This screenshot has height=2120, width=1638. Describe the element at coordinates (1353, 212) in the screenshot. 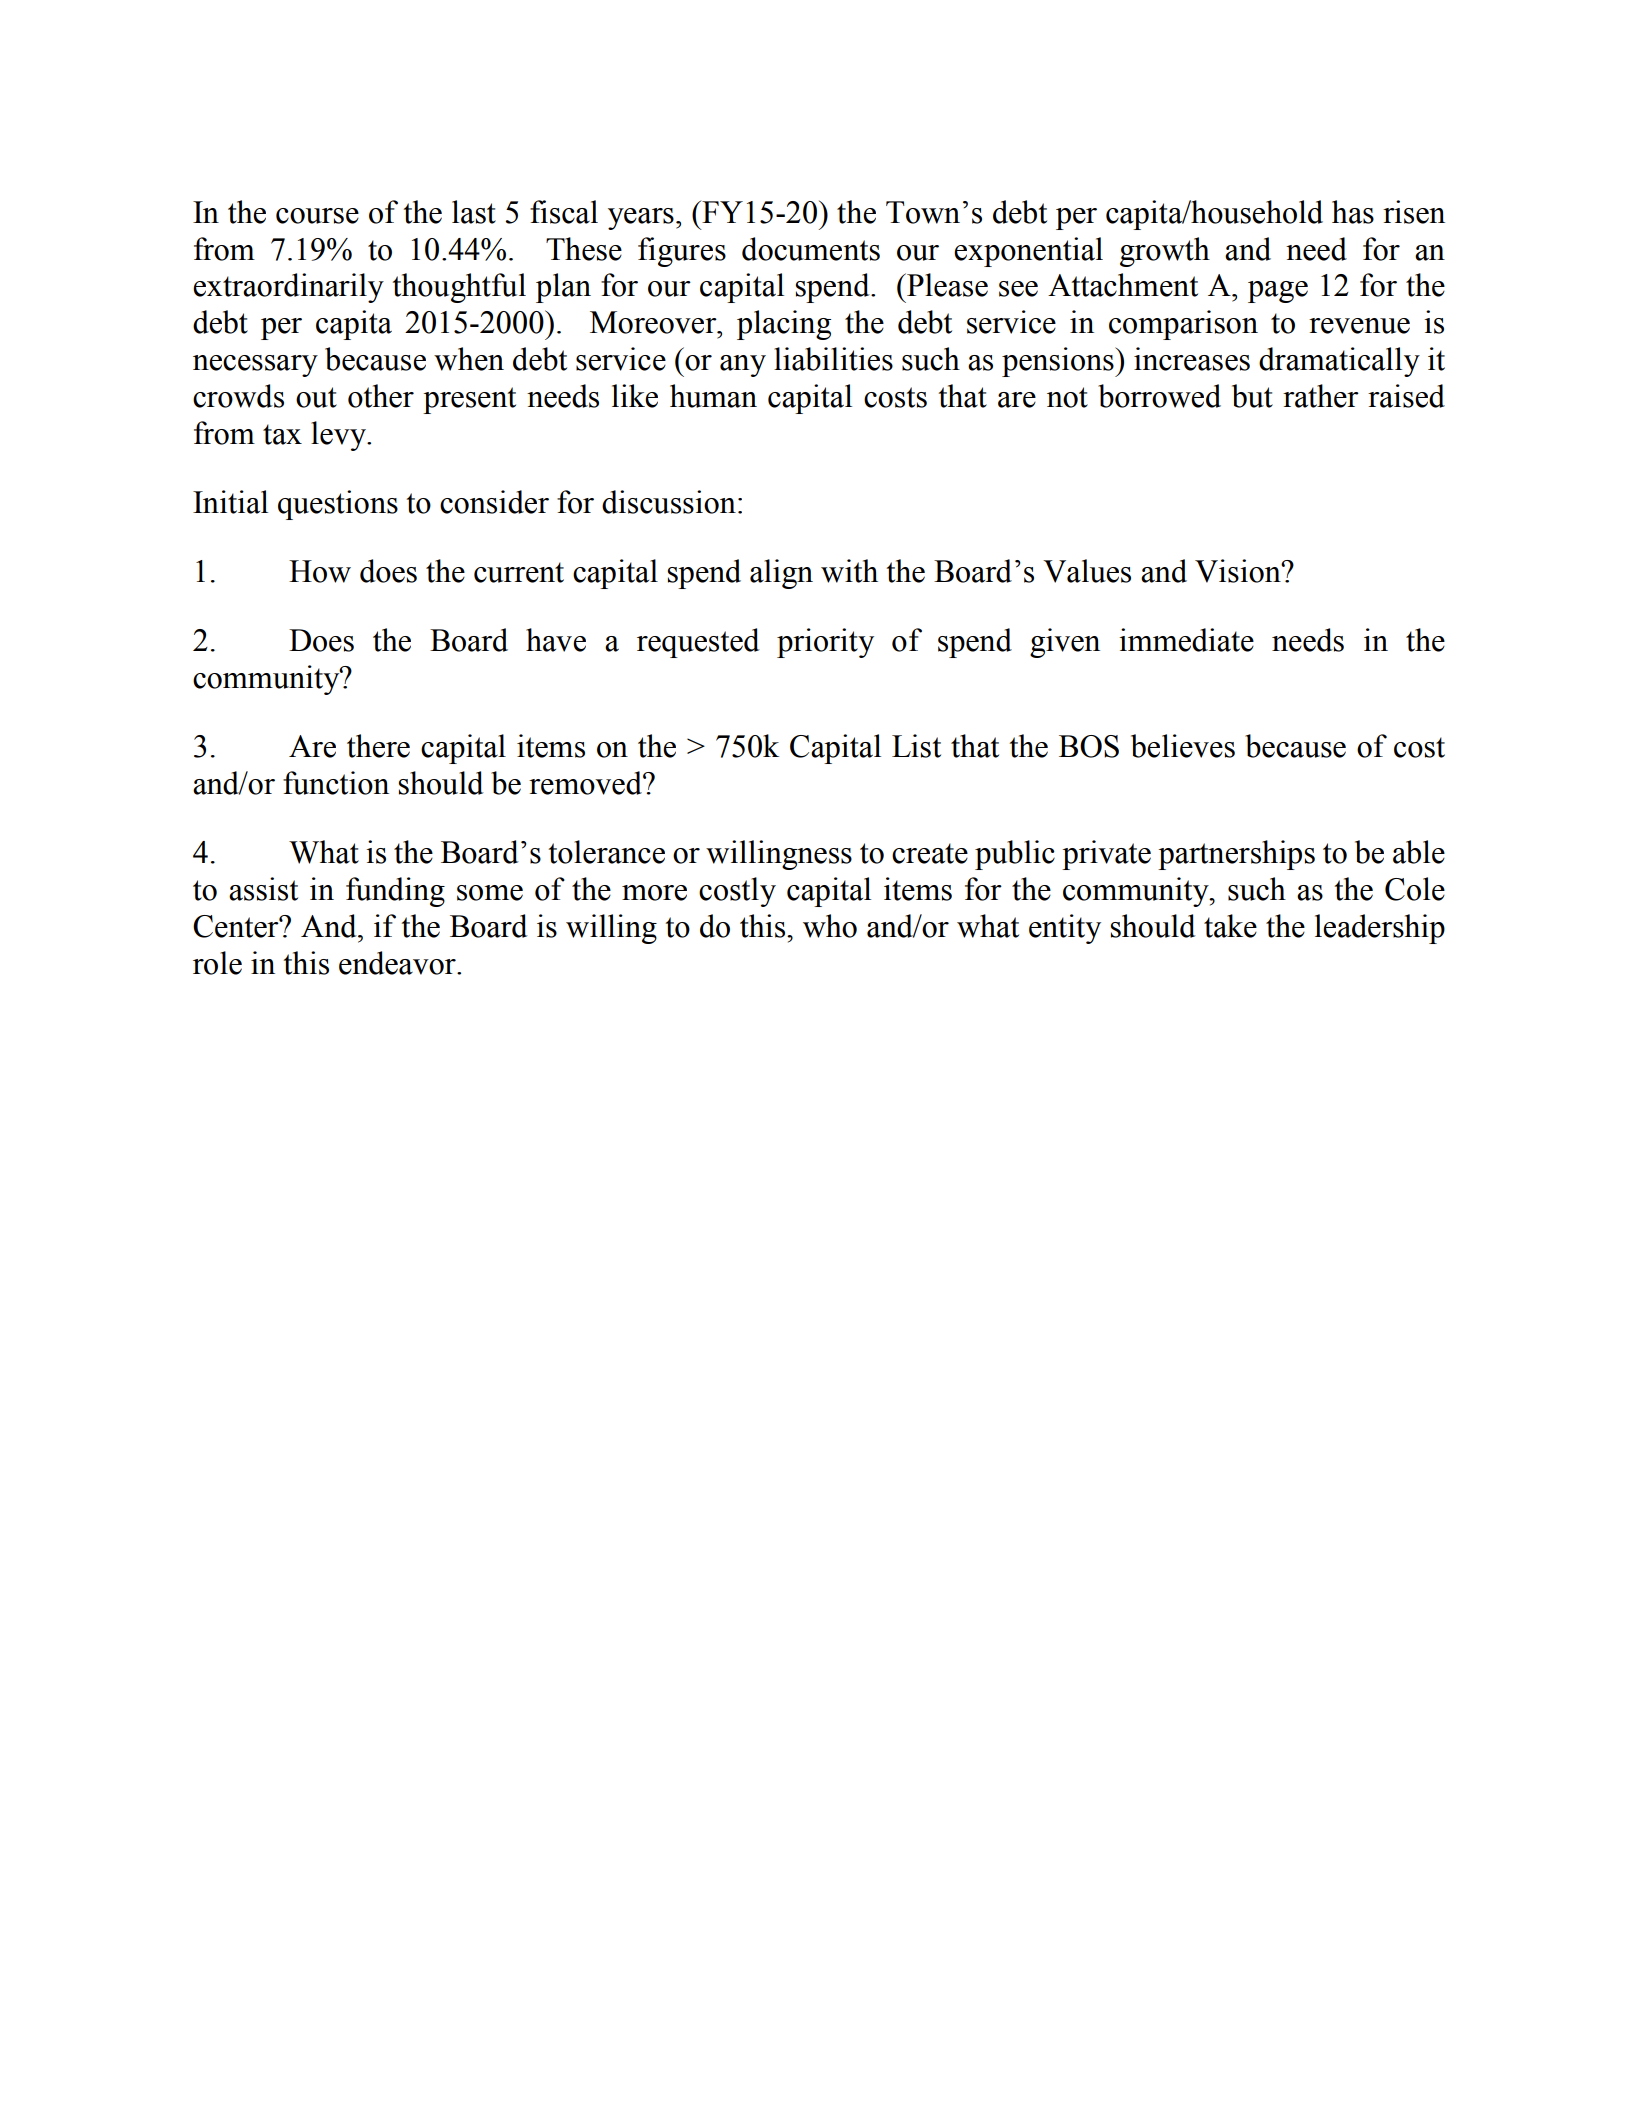

I see `has` at that location.
